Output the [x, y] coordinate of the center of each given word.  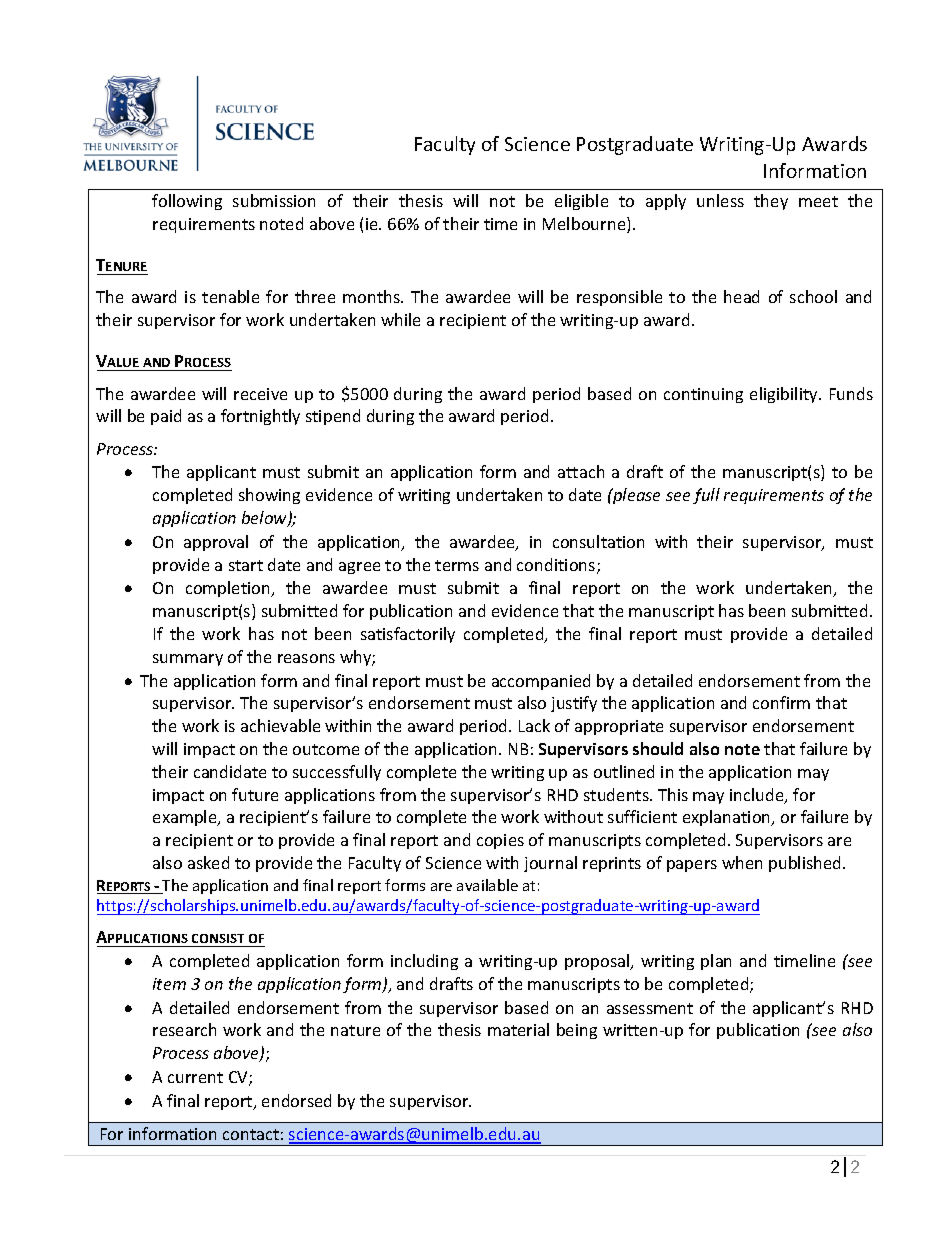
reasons [306, 658]
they [771, 202]
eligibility [785, 395]
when [742, 862]
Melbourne [585, 225]
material [518, 1029]
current [195, 1077]
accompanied [541, 682]
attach [581, 471]
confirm [781, 702]
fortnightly [260, 417]
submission [274, 200]
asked [208, 862]
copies [500, 841]
